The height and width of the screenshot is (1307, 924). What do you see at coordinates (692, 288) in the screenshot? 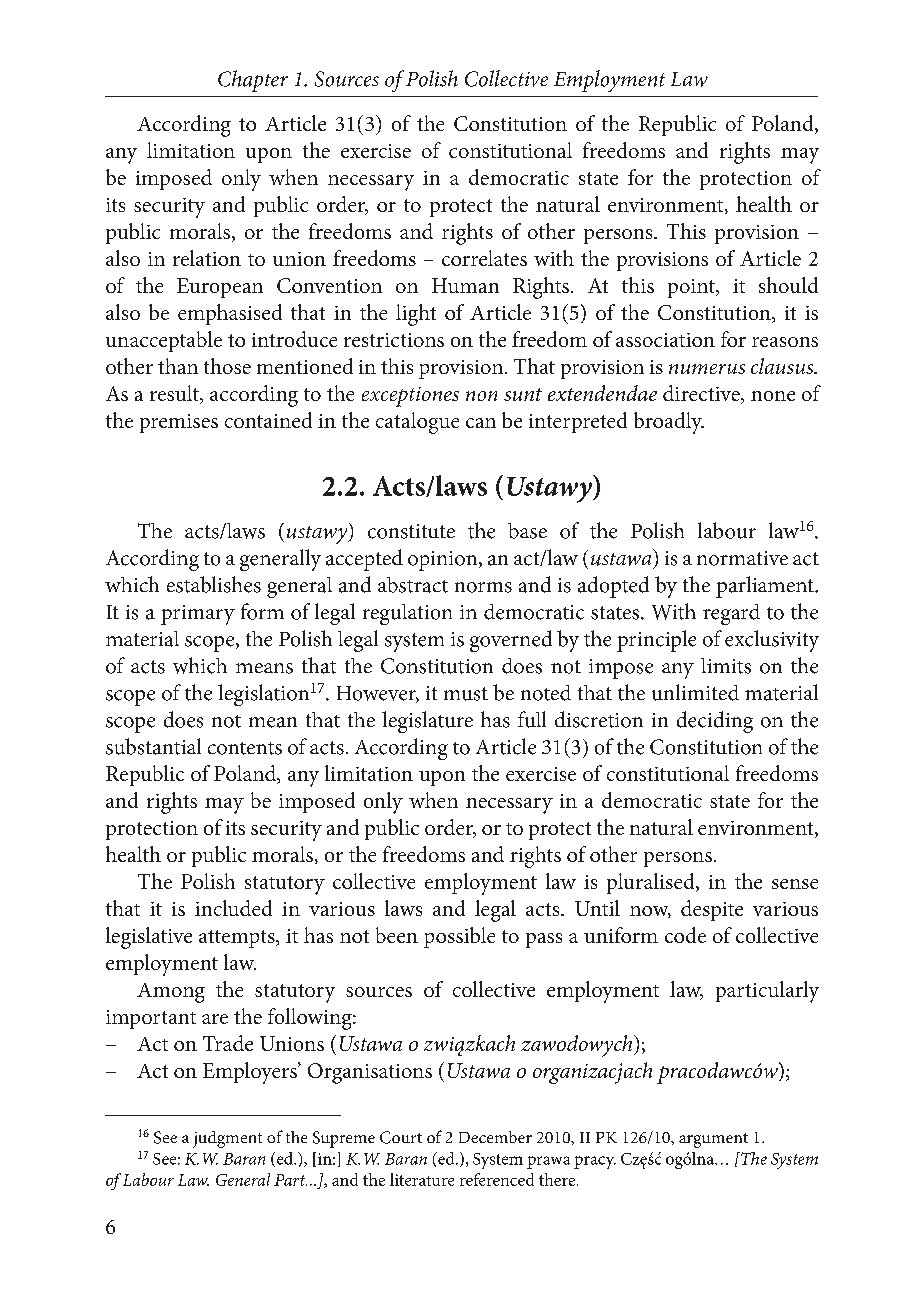
I see `point` at bounding box center [692, 288].
